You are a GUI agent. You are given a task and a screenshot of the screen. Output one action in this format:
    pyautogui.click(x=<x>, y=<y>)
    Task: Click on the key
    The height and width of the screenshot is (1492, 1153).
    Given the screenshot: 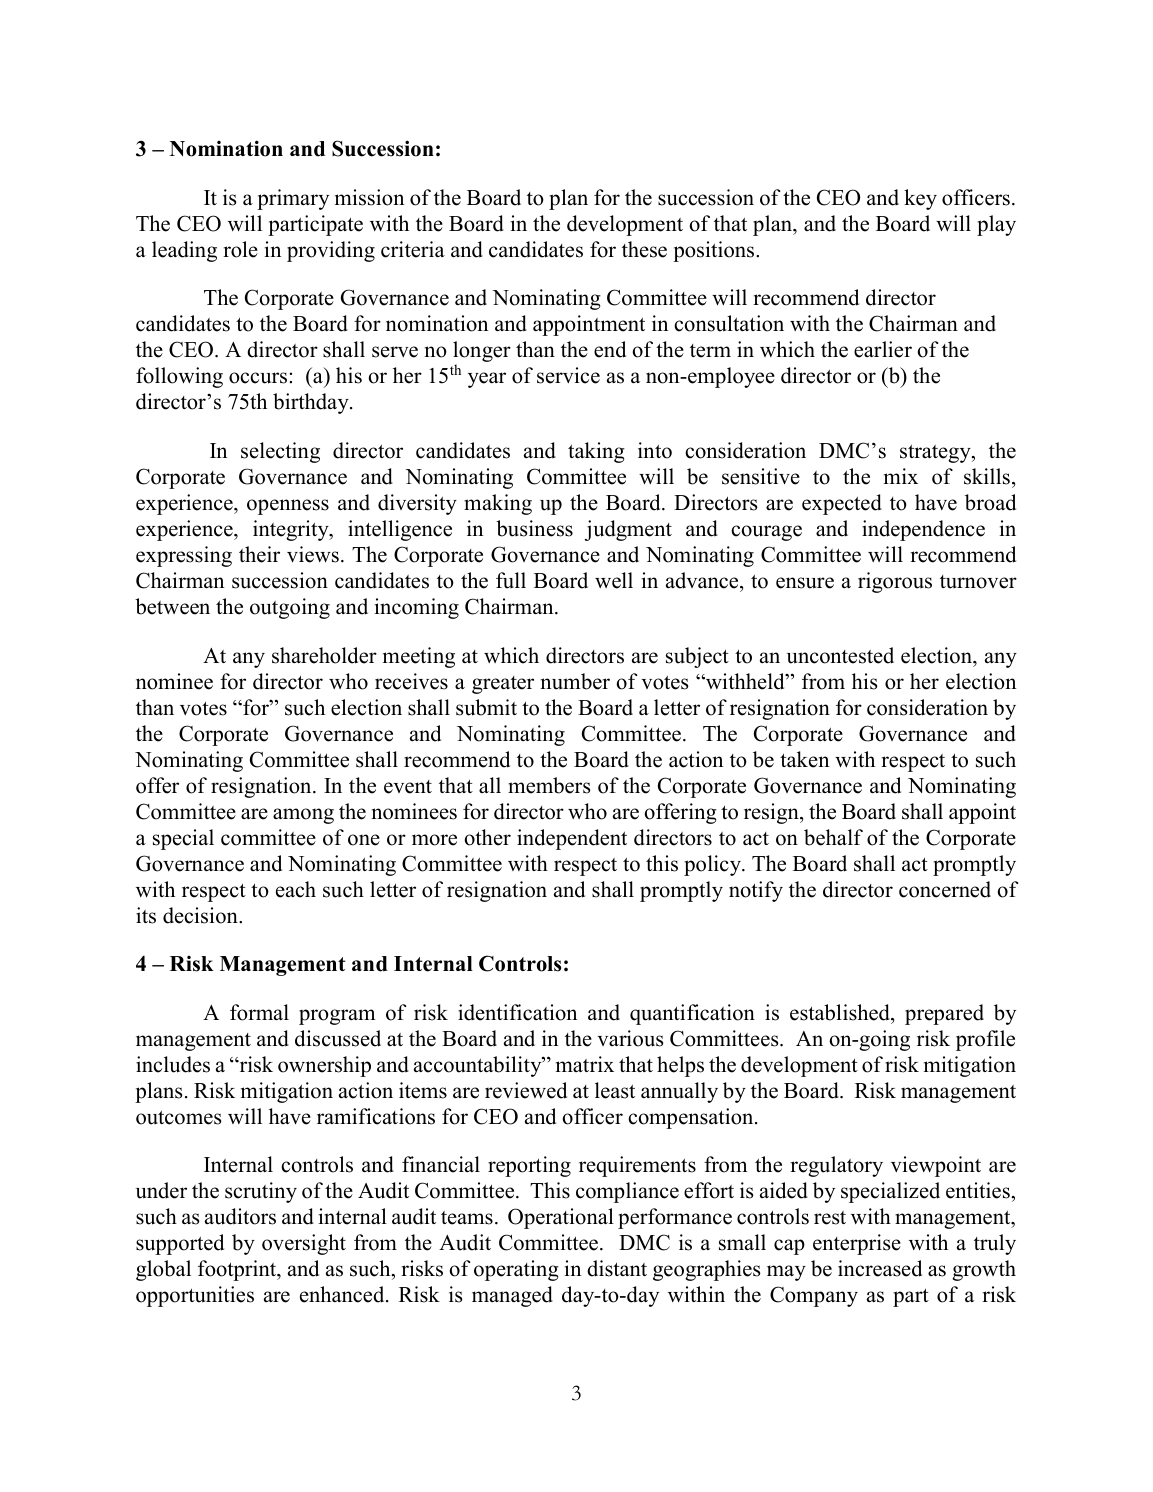 What is the action you would take?
    pyautogui.click(x=920, y=199)
